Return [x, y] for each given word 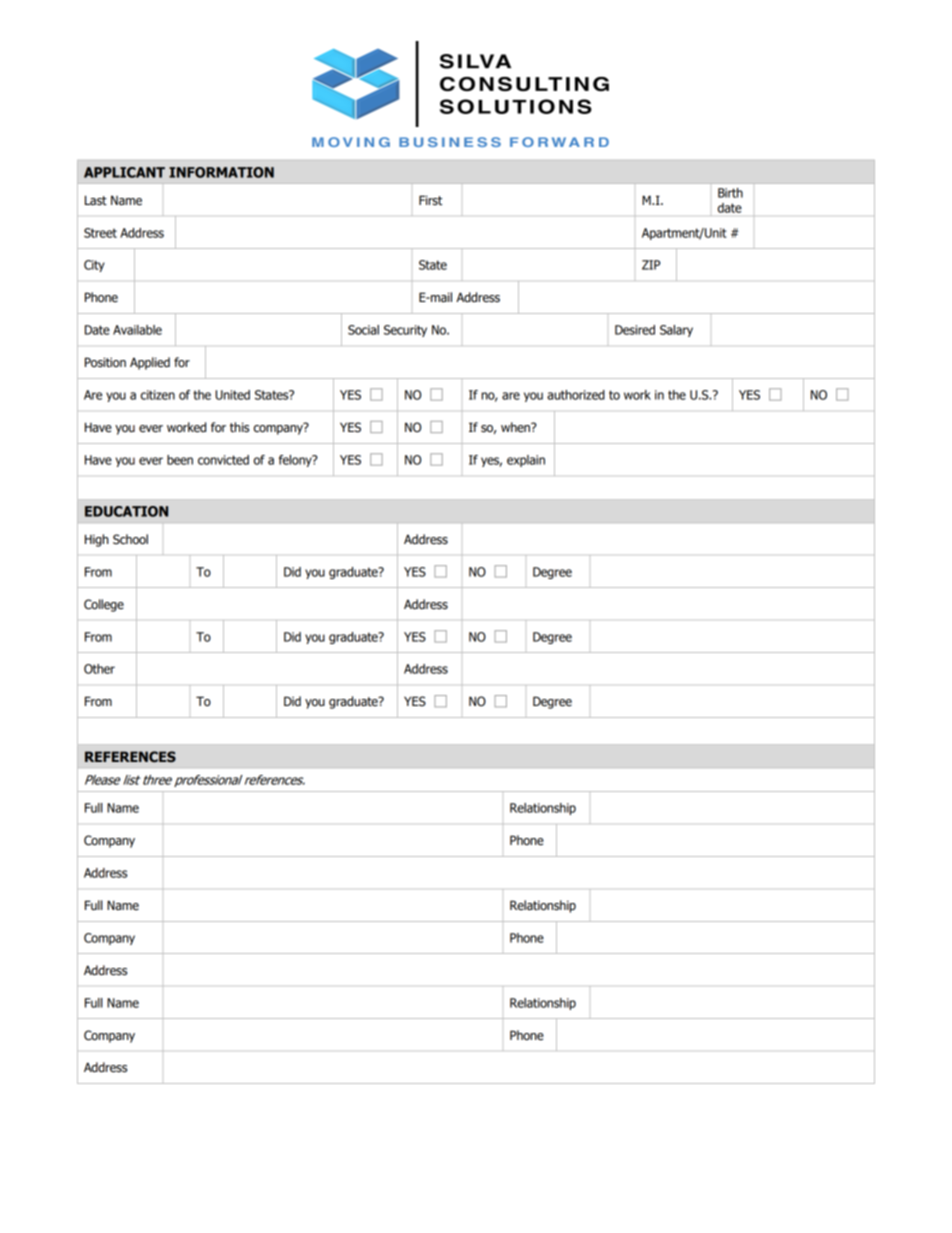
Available [137, 330]
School [130, 539]
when [516, 427]
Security [405, 331]
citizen [158, 395]
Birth [730, 193]
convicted [223, 460]
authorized [576, 395]
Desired [635, 330]
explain [526, 461]
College [104, 605]
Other [99, 669]
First [430, 200]
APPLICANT [124, 172]
